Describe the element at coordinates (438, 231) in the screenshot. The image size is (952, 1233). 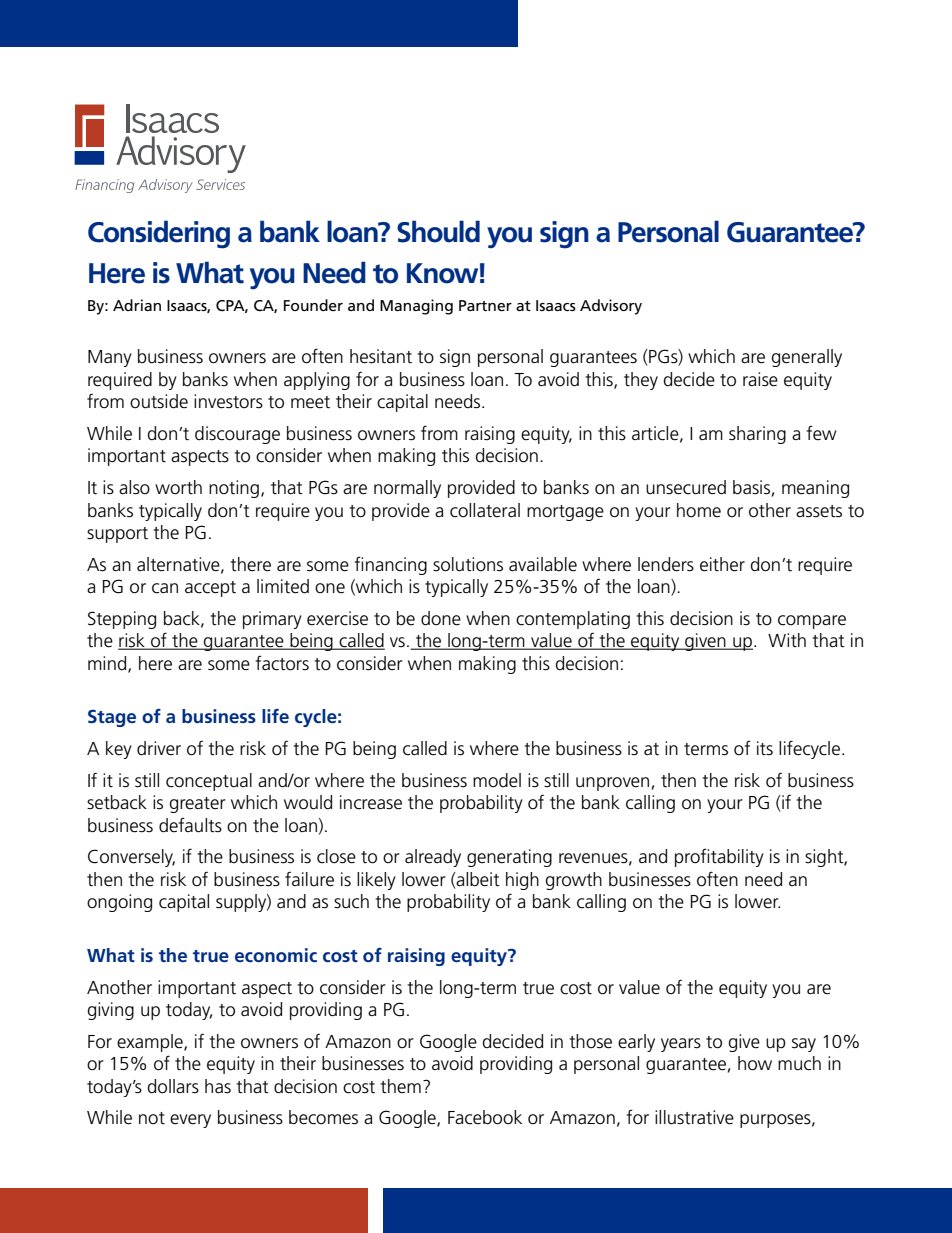
I see `Should` at that location.
